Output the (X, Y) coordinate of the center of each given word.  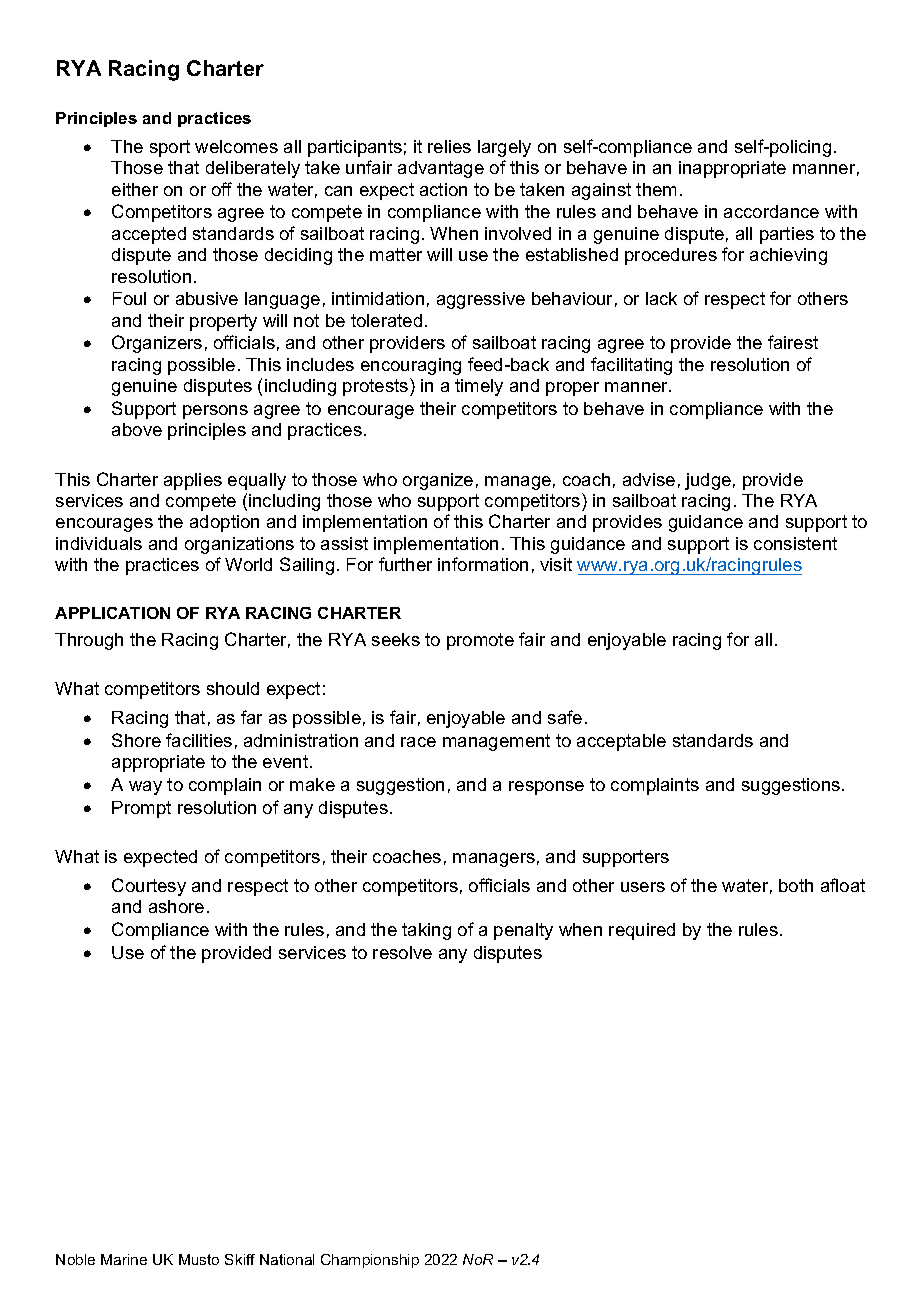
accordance (771, 211)
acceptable (621, 742)
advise (649, 479)
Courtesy (149, 887)
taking (426, 931)
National (287, 1259)
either (135, 189)
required (642, 931)
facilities (199, 740)
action (443, 189)
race (418, 742)
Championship (370, 1261)
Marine (124, 1259)
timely (479, 387)
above (137, 429)
